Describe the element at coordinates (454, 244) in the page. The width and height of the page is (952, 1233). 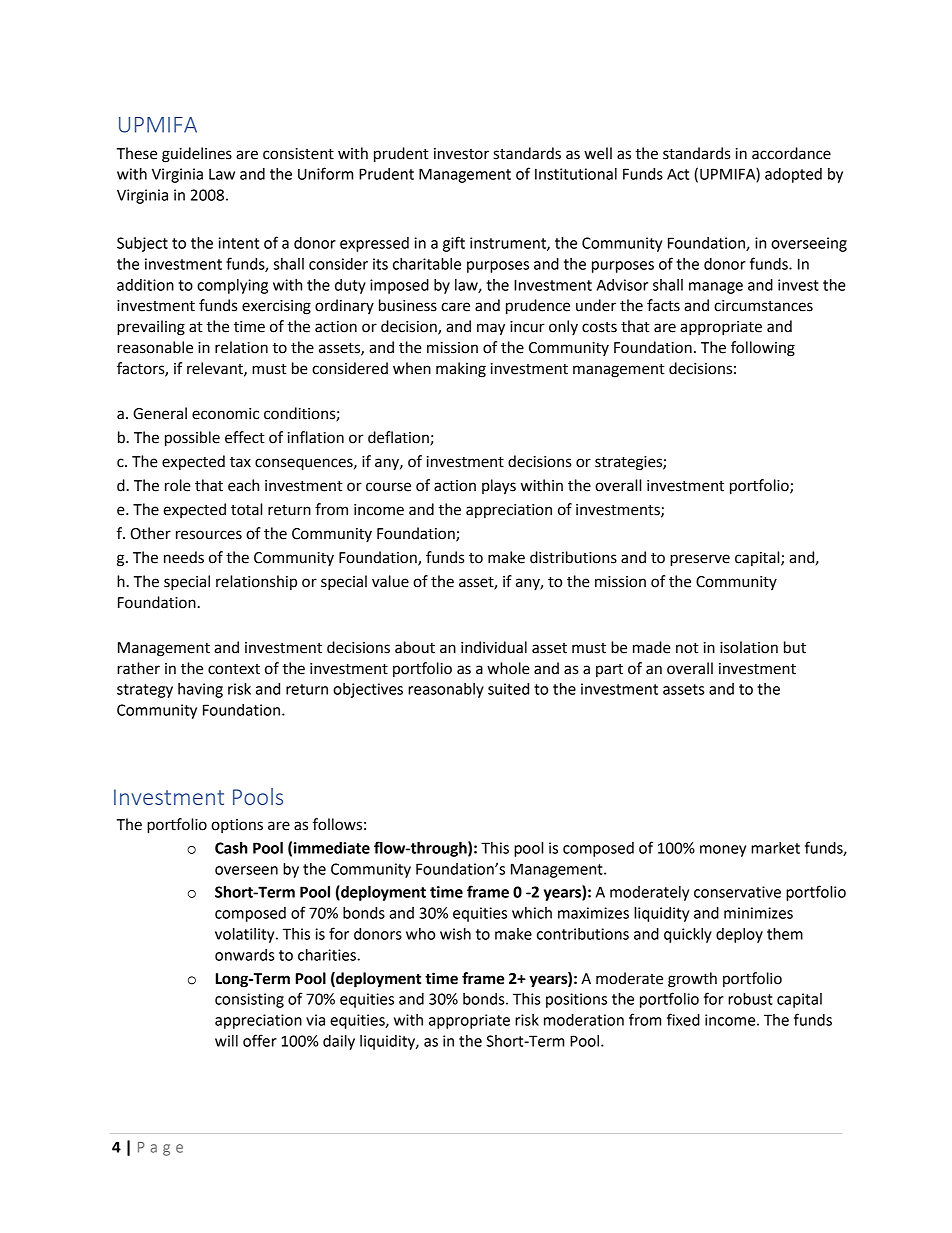
I see `gift` at that location.
